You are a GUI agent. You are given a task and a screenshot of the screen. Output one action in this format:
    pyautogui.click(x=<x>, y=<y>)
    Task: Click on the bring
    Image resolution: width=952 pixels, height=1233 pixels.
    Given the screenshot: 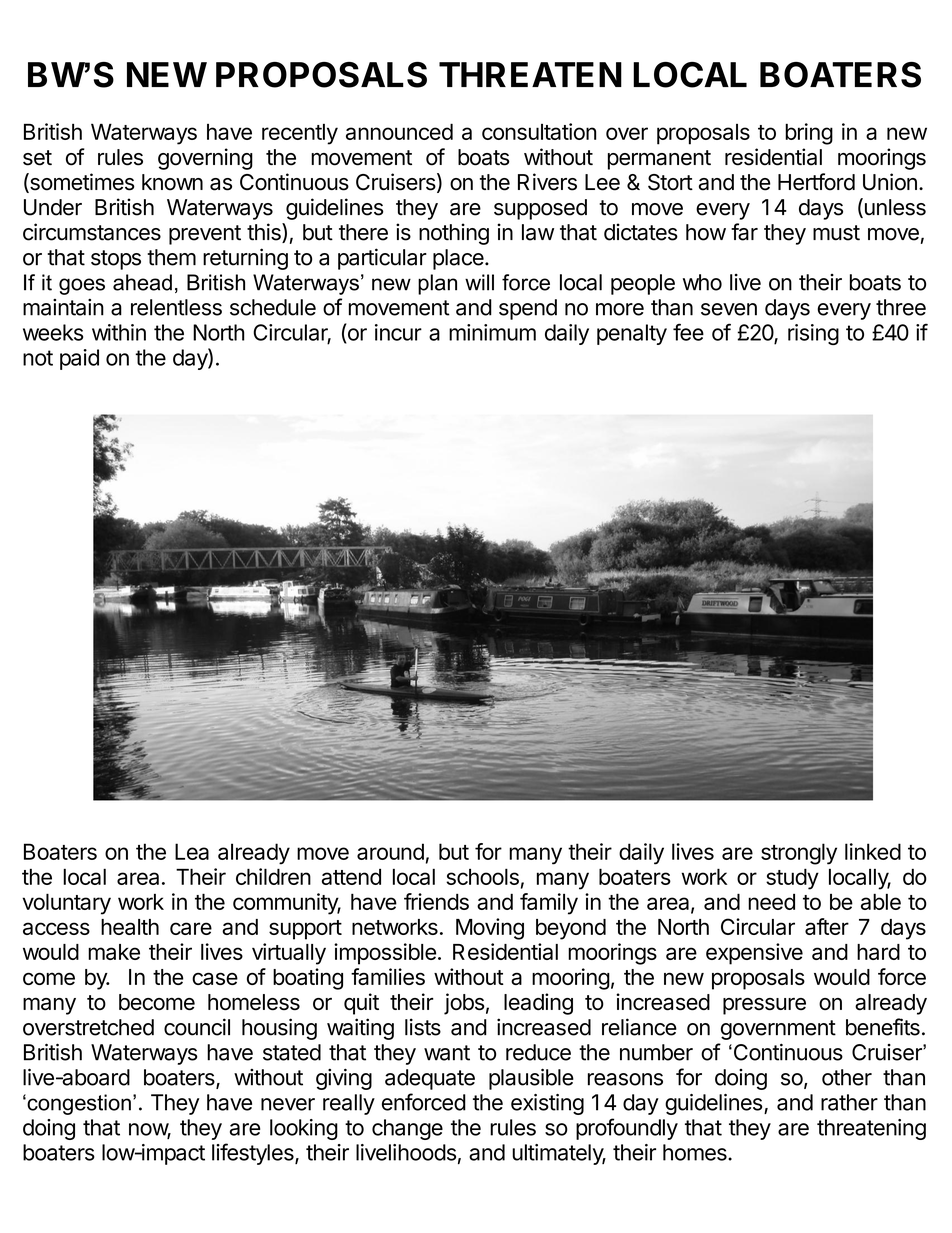 What is the action you would take?
    pyautogui.click(x=809, y=134)
